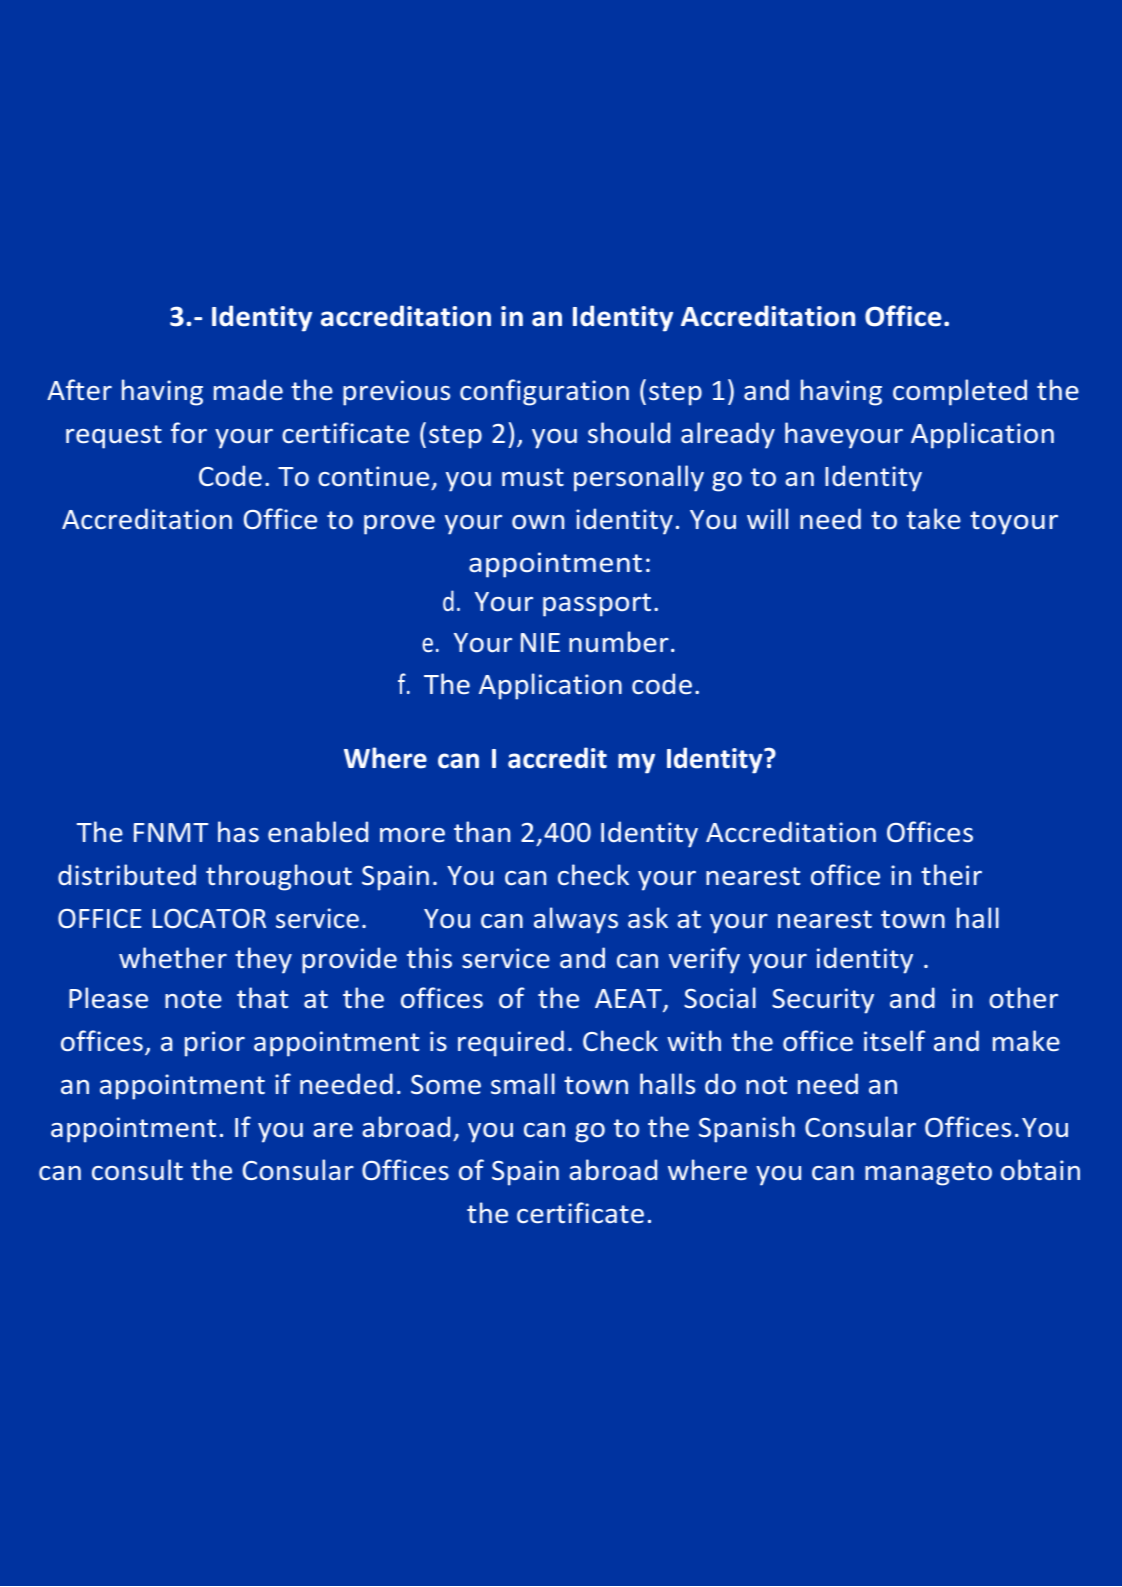 Image resolution: width=1122 pixels, height=1587 pixels. What do you see at coordinates (960, 392) in the page?
I see `completed` at bounding box center [960, 392].
